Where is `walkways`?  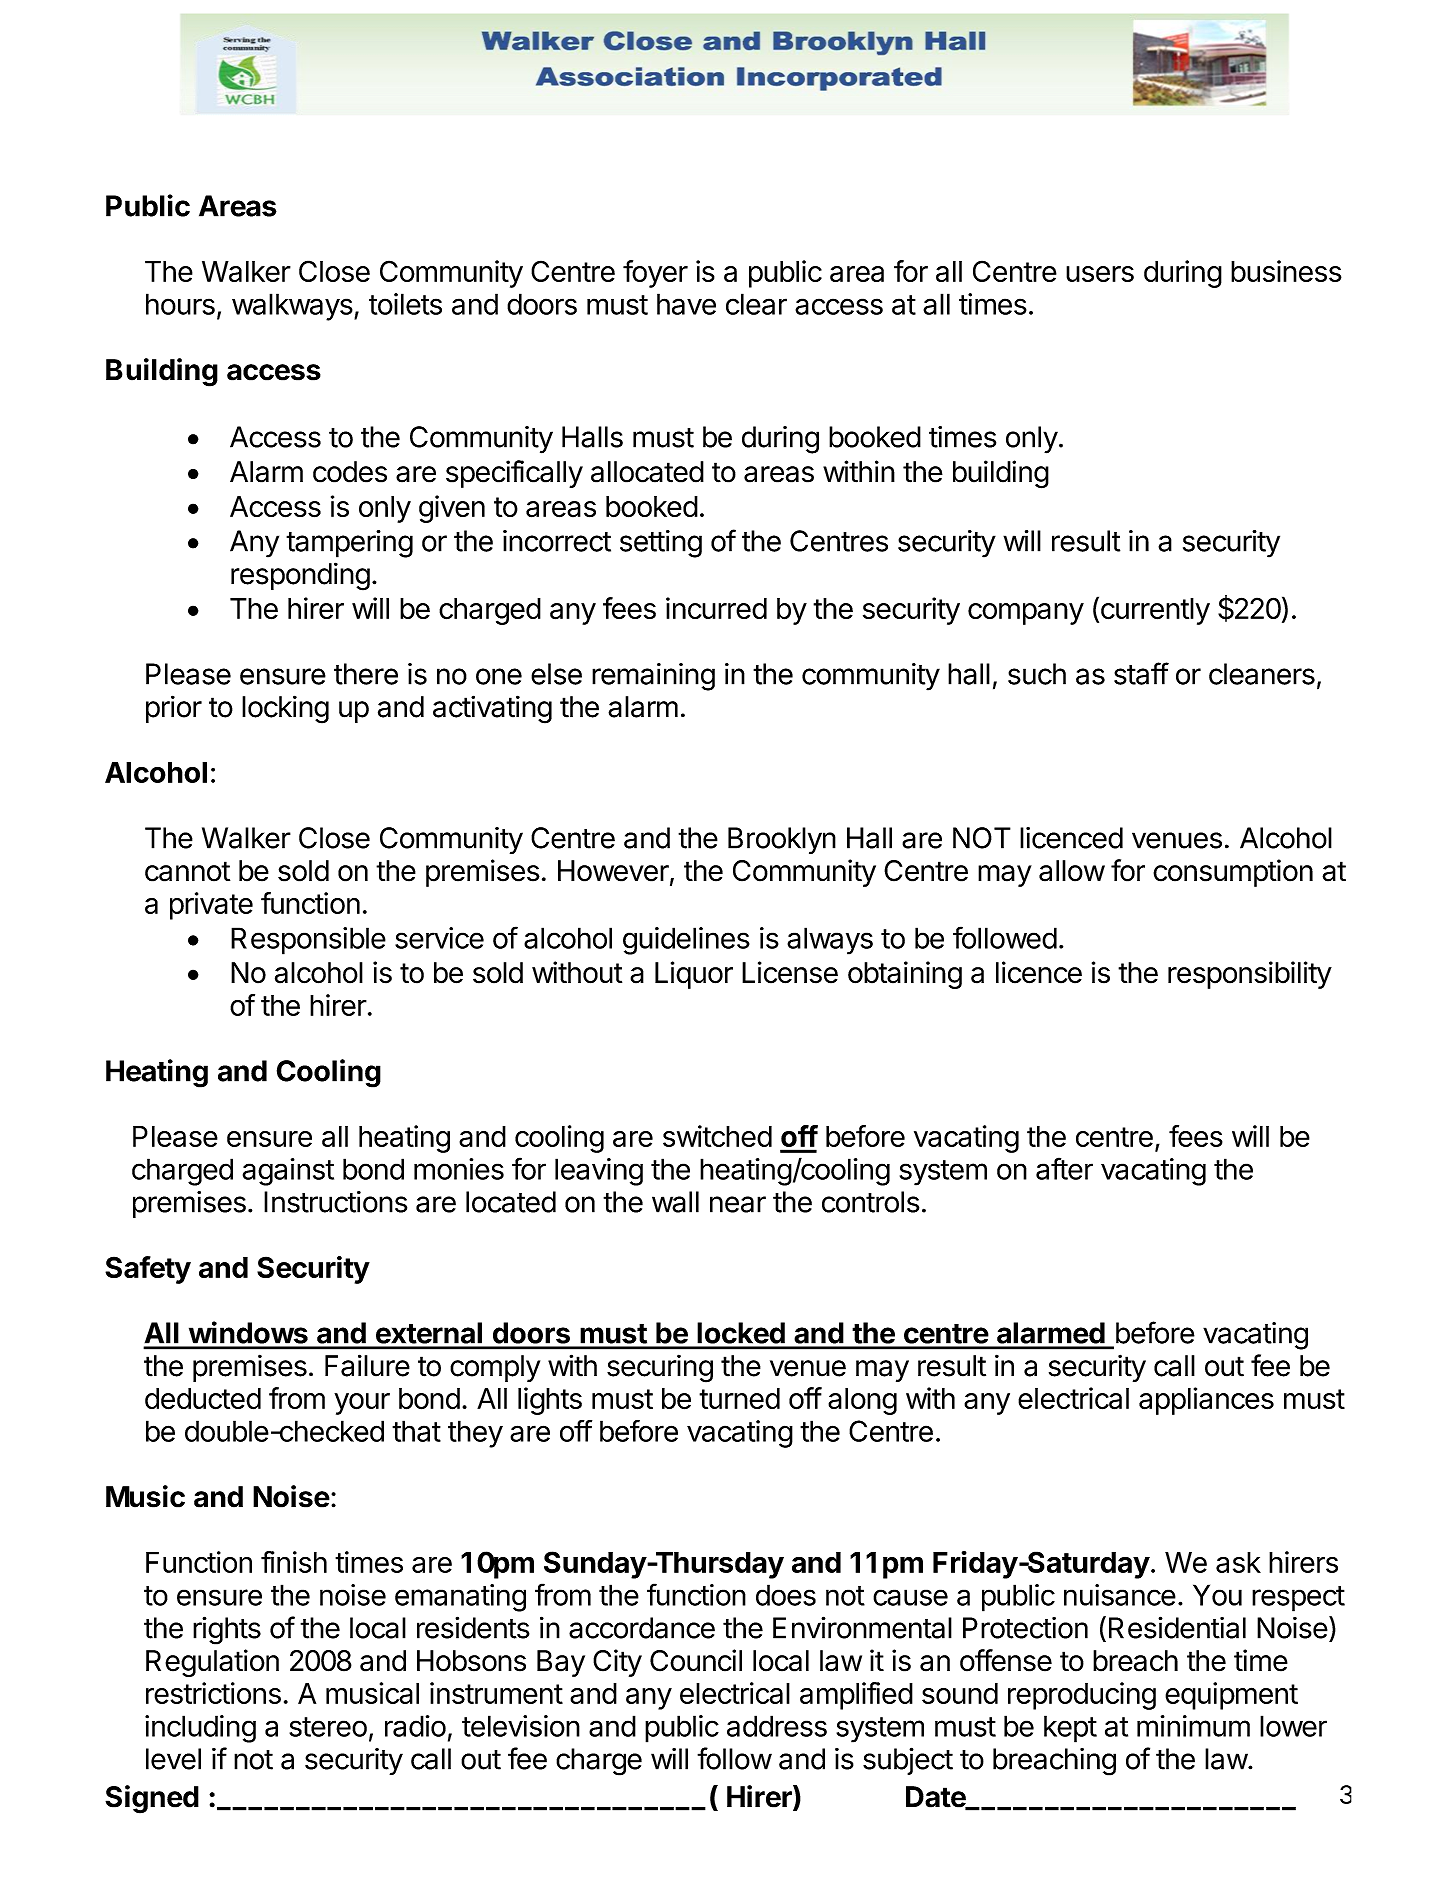
walkways is located at coordinates (292, 307).
